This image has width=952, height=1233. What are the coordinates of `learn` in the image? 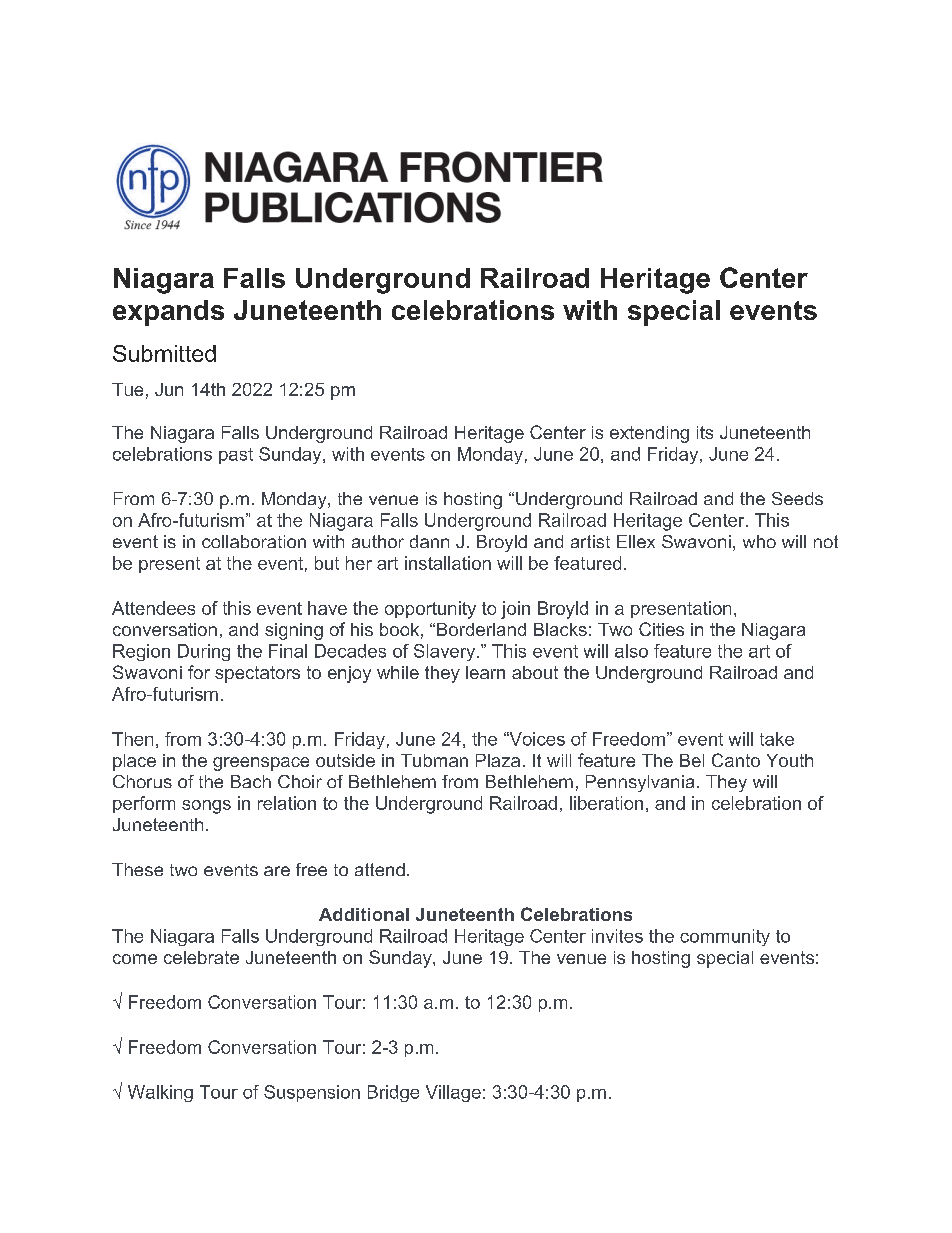 It's located at (485, 672).
